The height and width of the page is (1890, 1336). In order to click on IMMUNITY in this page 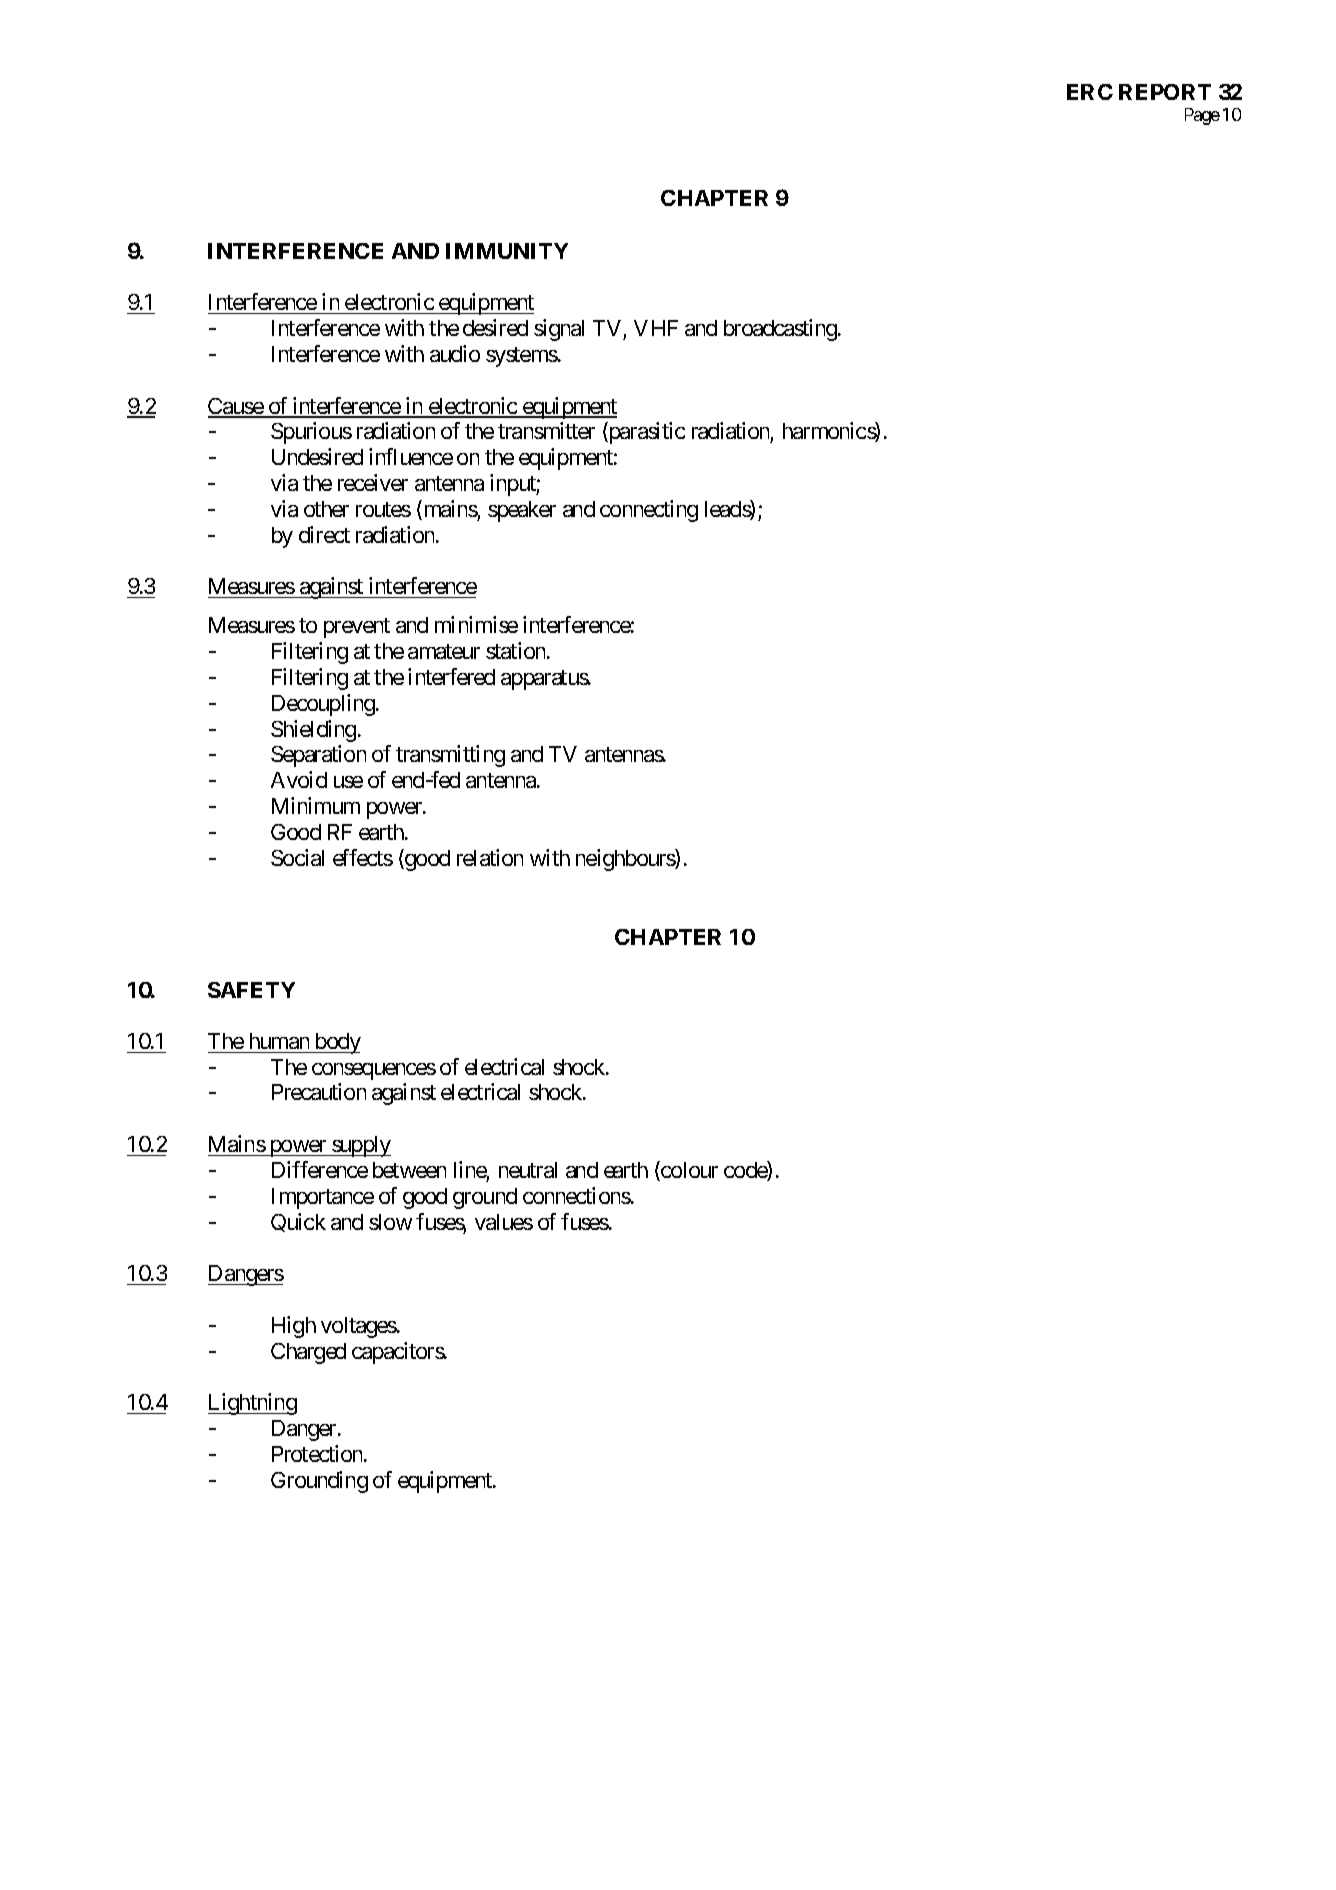, I will do `click(507, 251)`.
